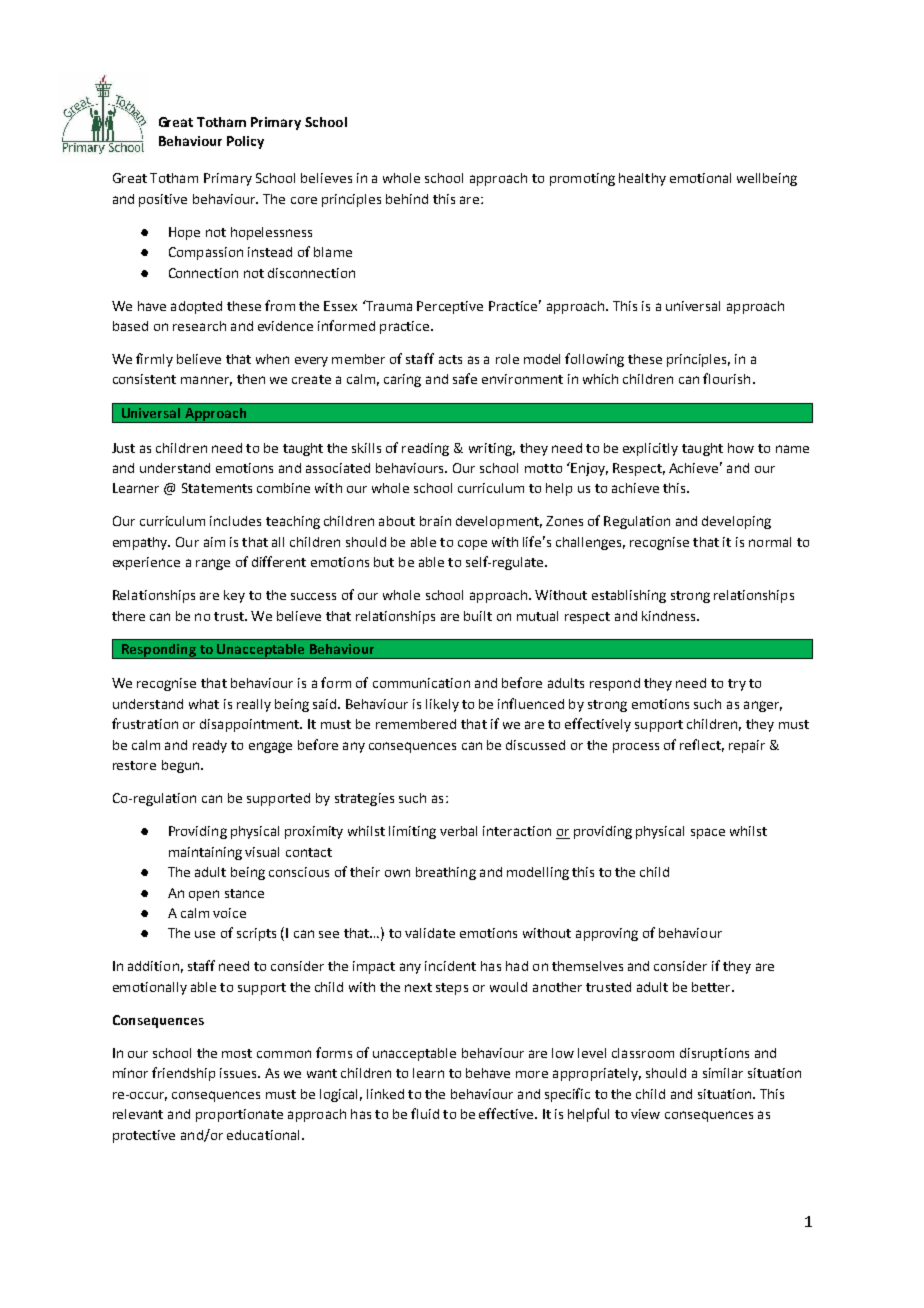 The image size is (924, 1308). Describe the element at coordinates (407, 199) in the screenshot. I see `behind` at that location.
